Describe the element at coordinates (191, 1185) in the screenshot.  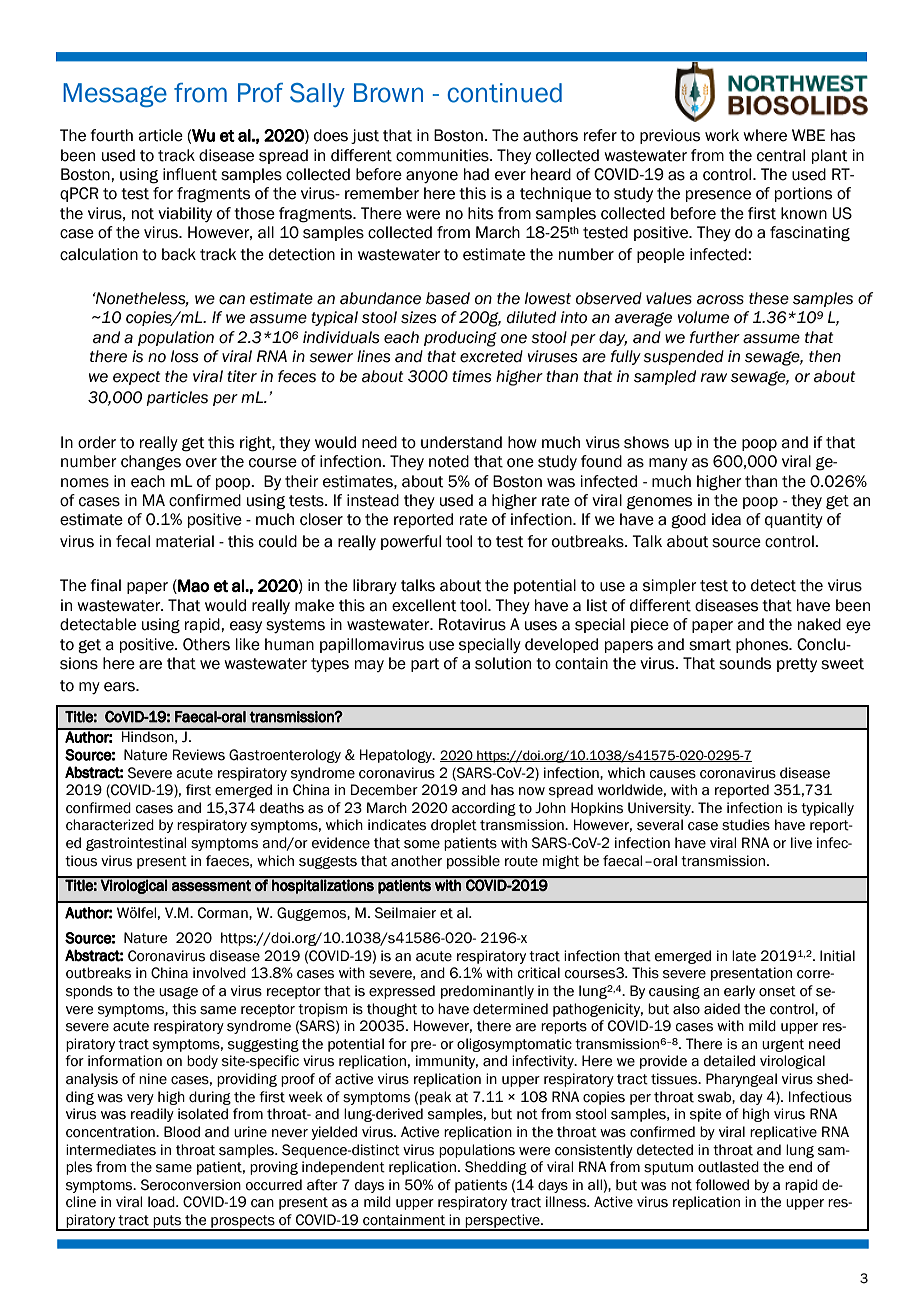
I see `Seroconversion` at that location.
